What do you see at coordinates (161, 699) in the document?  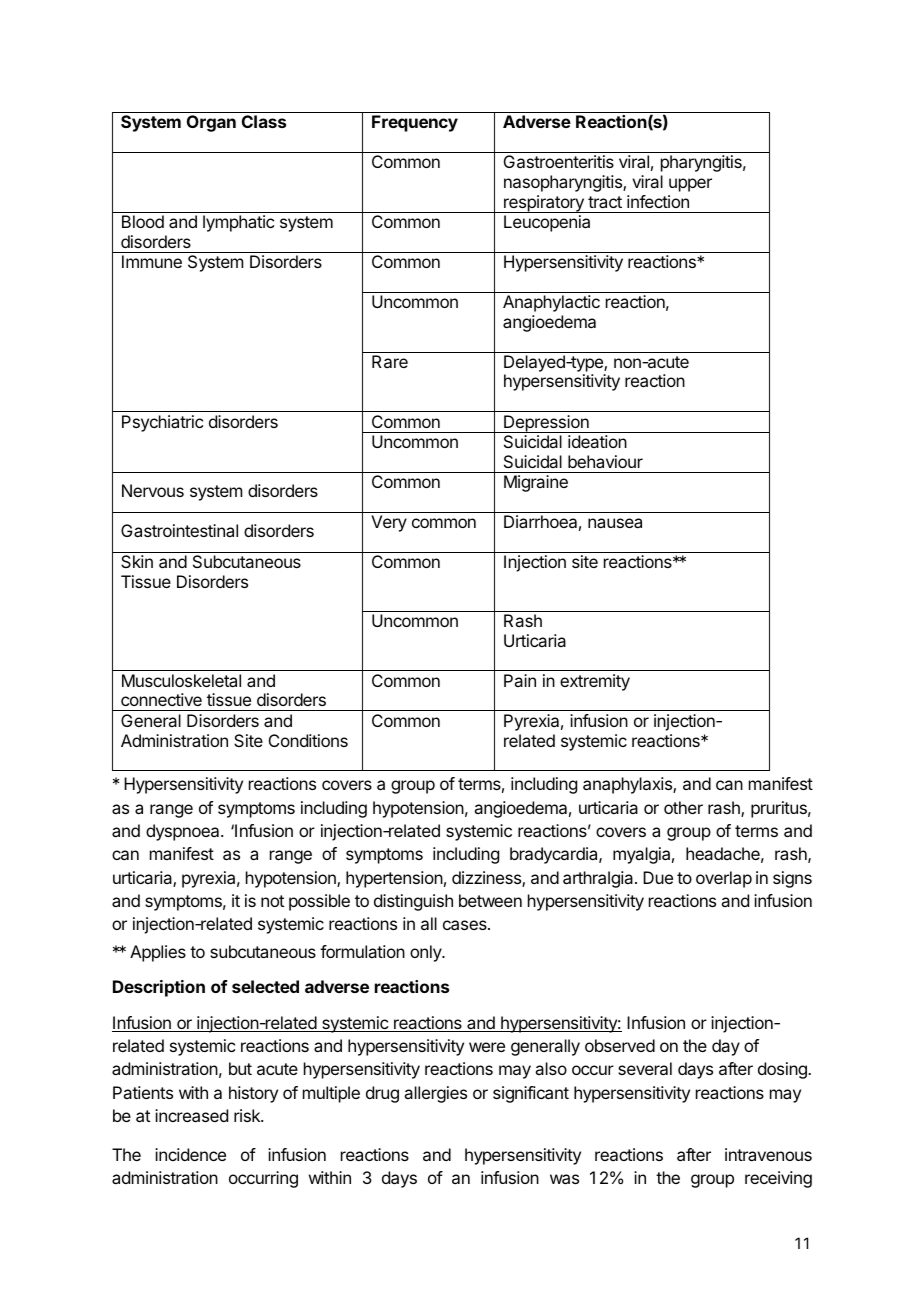 I see `connective` at bounding box center [161, 699].
